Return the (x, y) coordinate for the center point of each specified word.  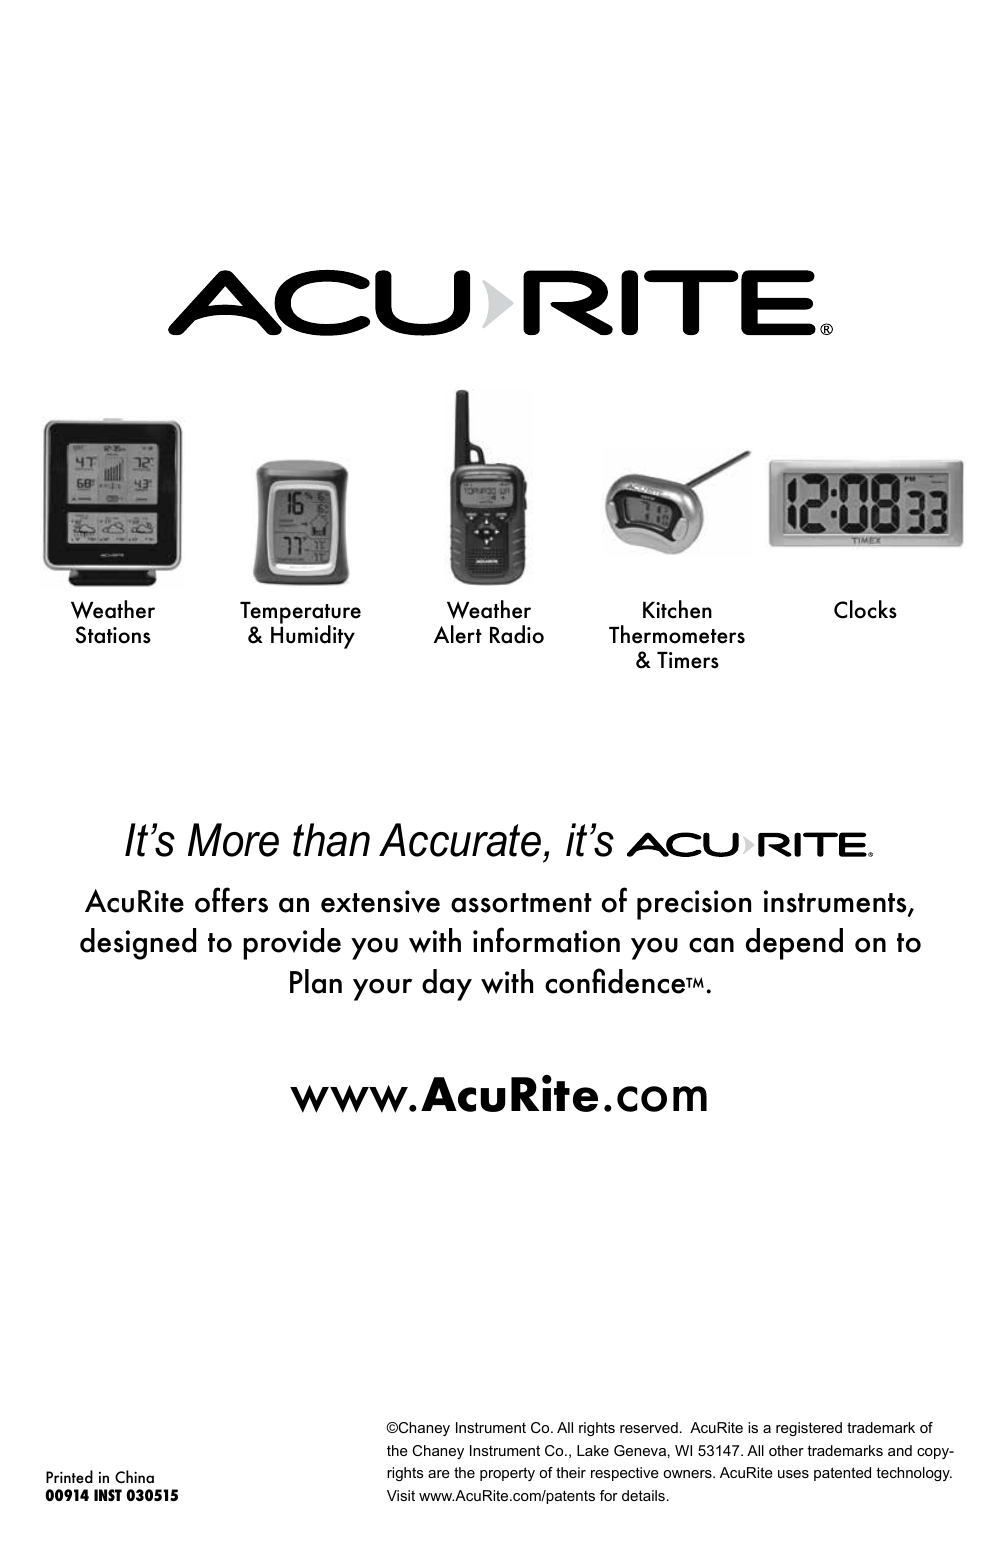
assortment (521, 903)
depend (794, 944)
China (134, 1476)
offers (231, 900)
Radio (517, 634)
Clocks (865, 609)
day (447, 985)
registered (809, 1429)
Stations (113, 635)
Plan (316, 981)
